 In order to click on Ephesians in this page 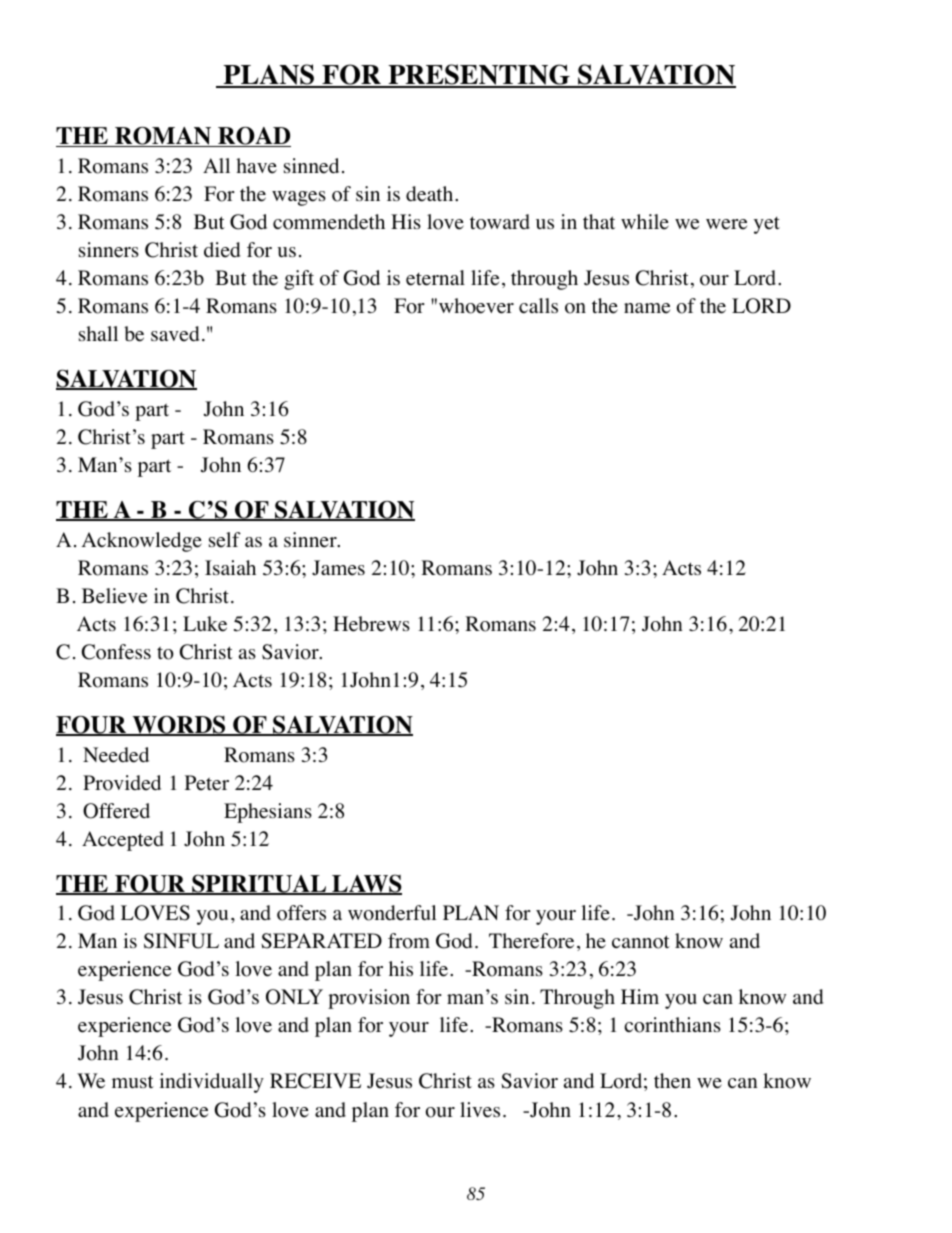, I will do `click(268, 813)`.
